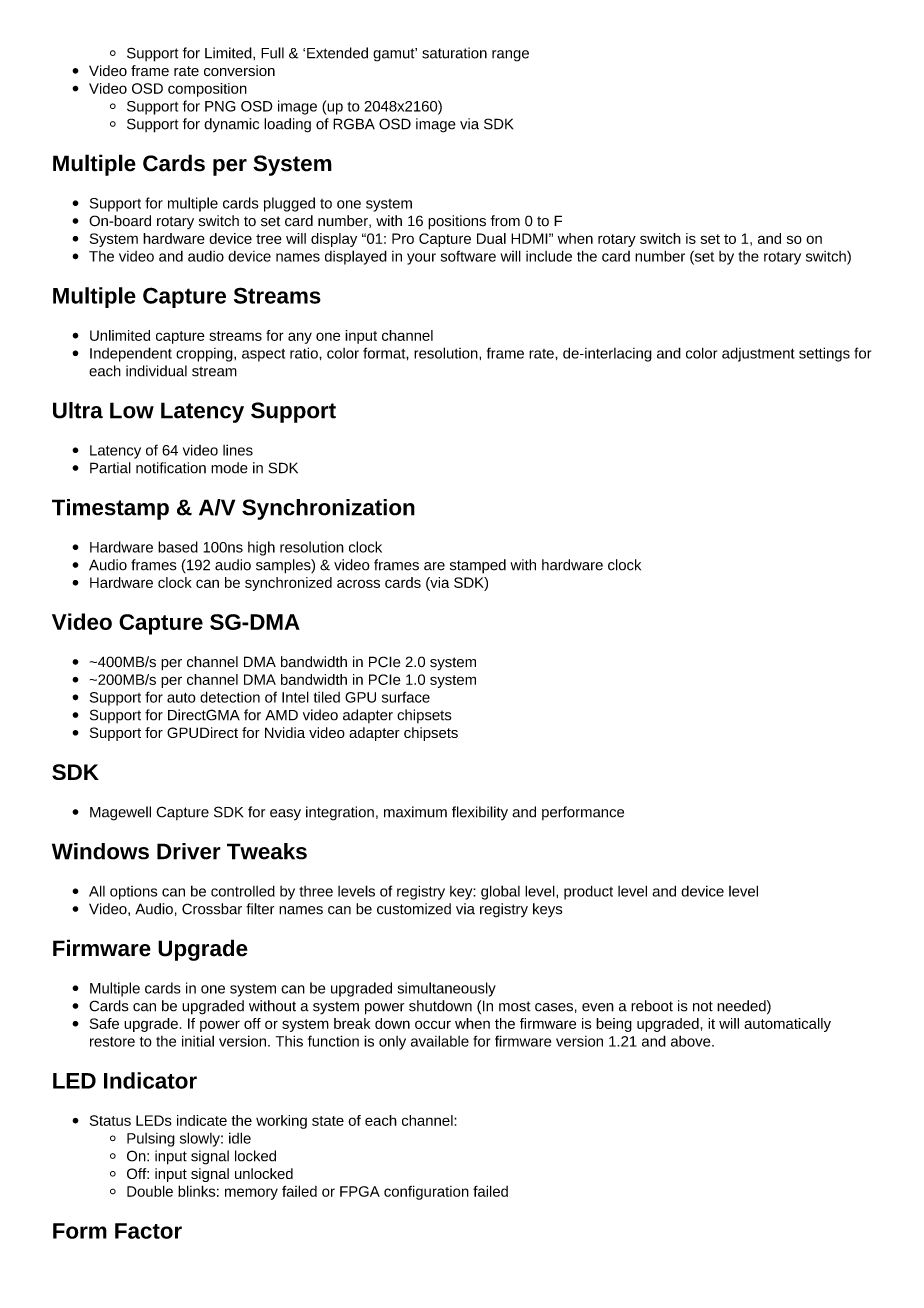 The width and height of the image is (924, 1308). I want to click on range, so click(510, 56).
